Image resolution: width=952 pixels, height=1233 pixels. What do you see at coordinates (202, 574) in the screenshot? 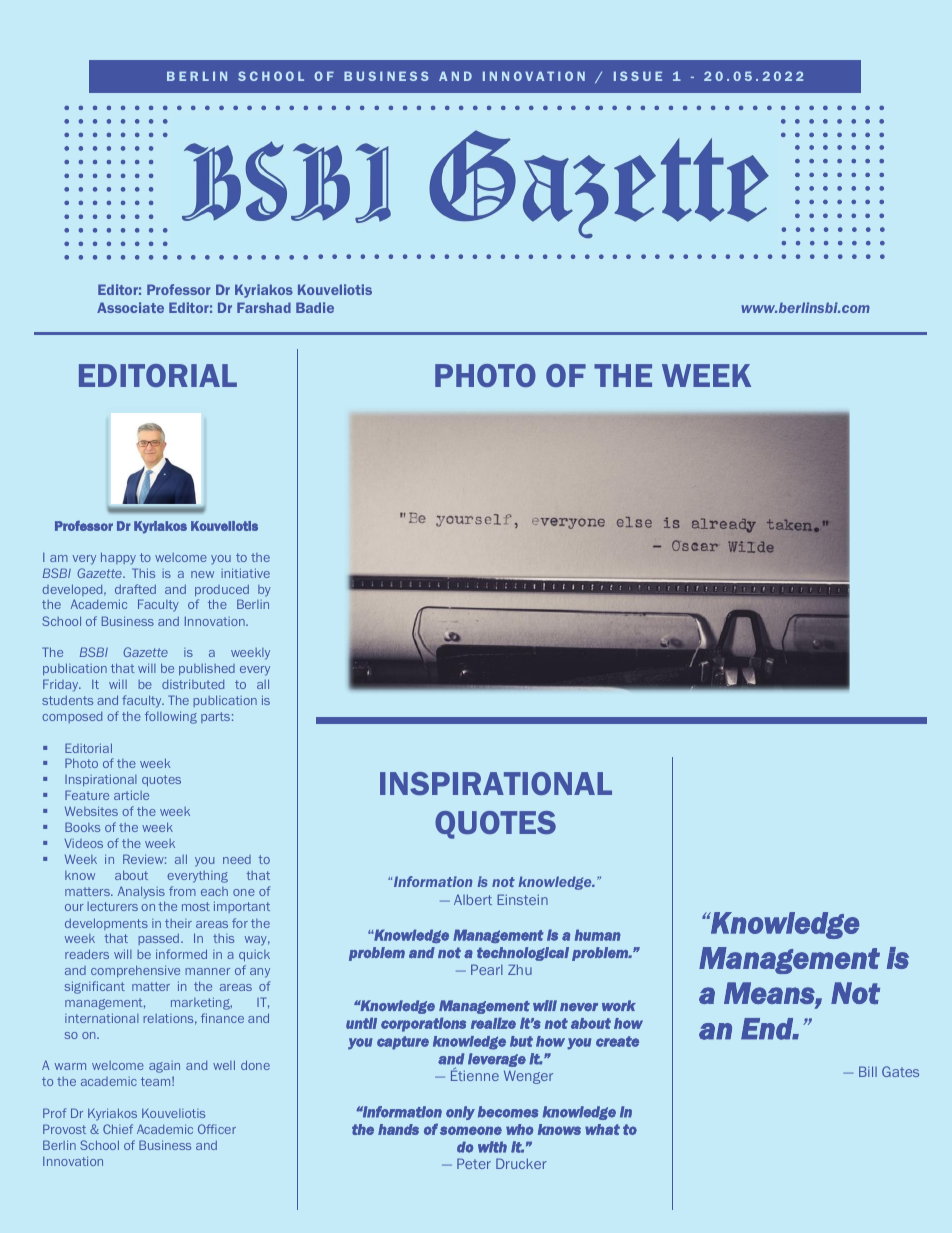
I see `new` at bounding box center [202, 574].
